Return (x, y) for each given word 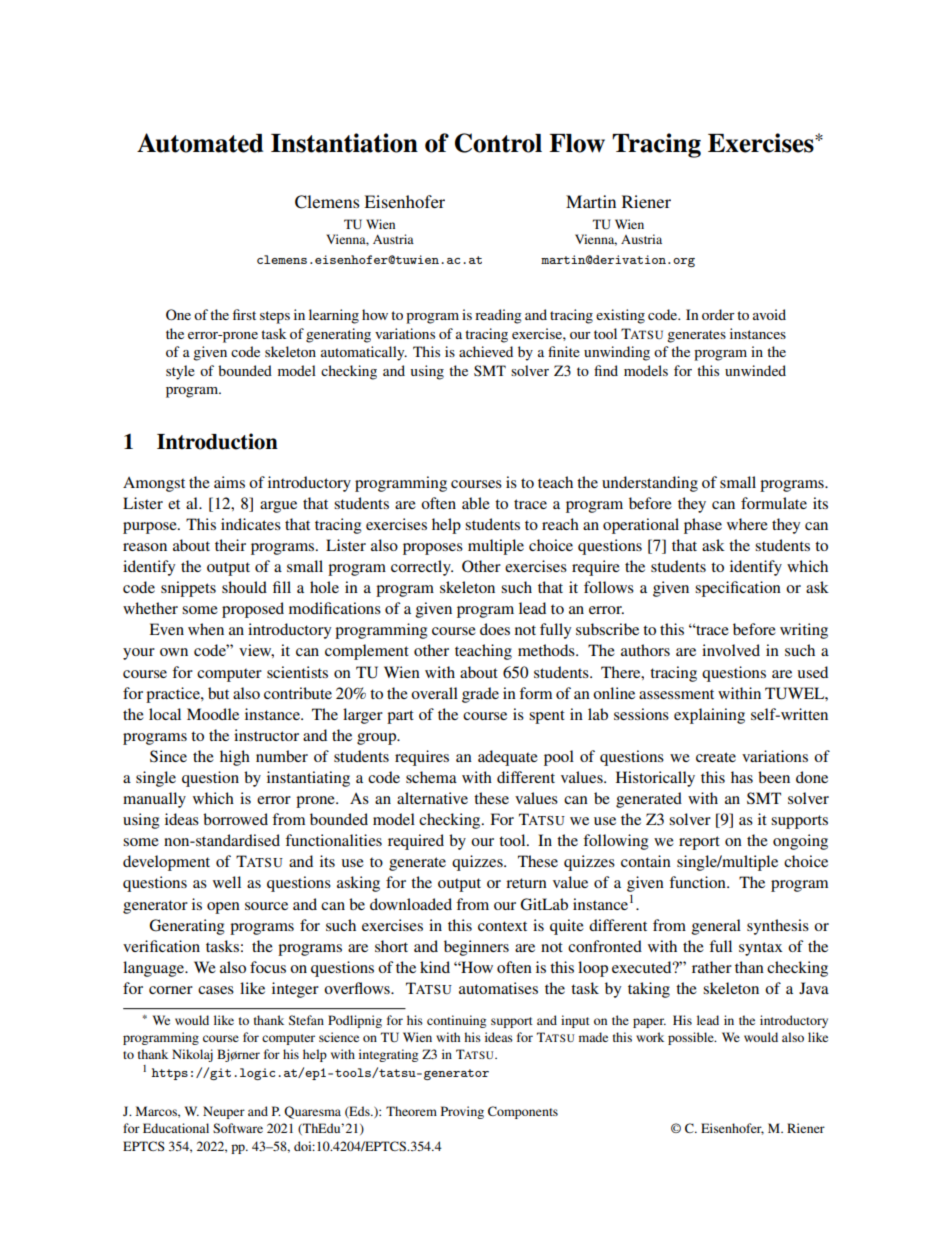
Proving (462, 1112)
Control (498, 143)
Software (238, 1128)
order (718, 314)
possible (692, 1038)
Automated (200, 143)
